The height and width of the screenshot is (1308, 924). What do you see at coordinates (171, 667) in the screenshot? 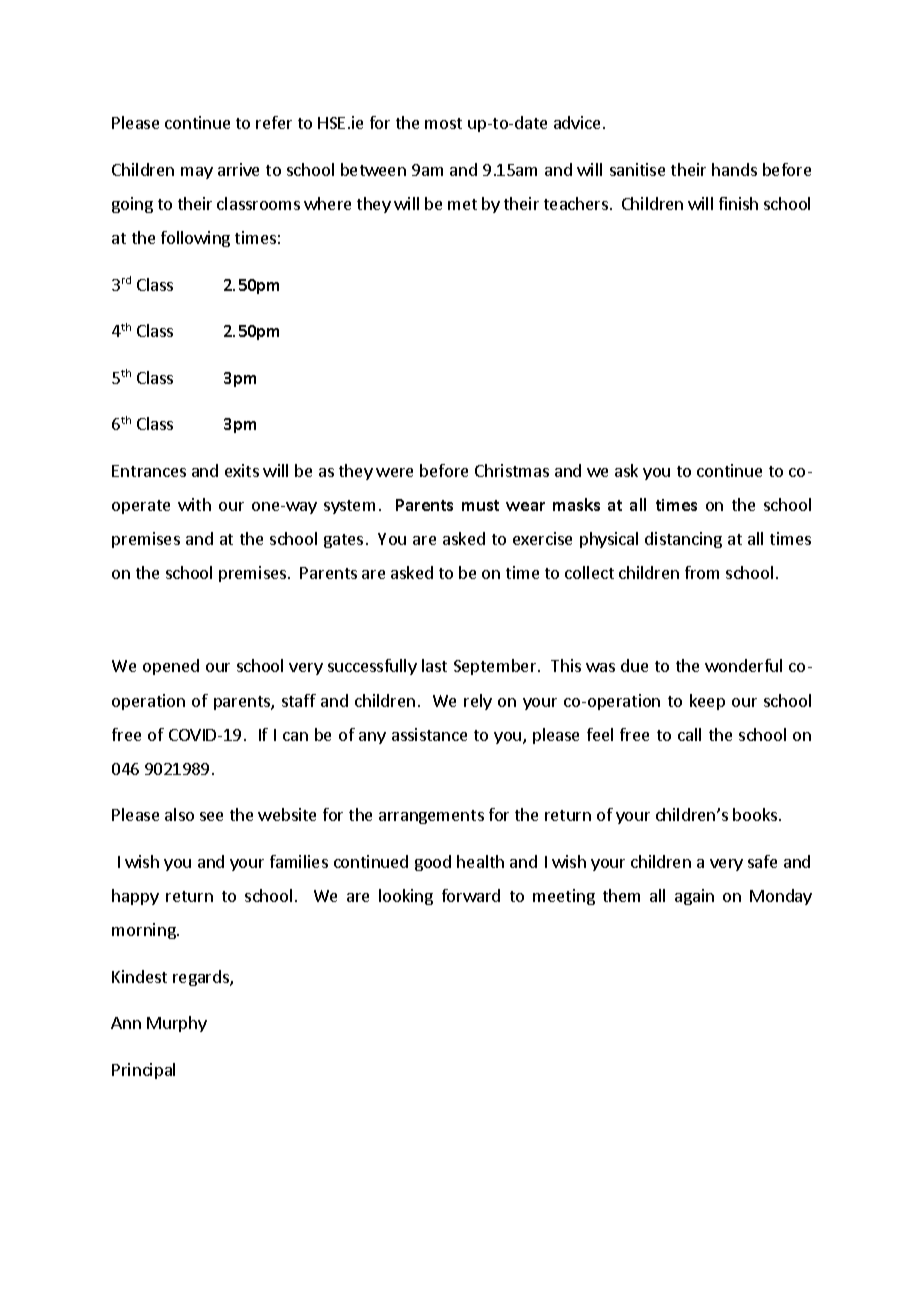
I see `opened` at bounding box center [171, 667].
